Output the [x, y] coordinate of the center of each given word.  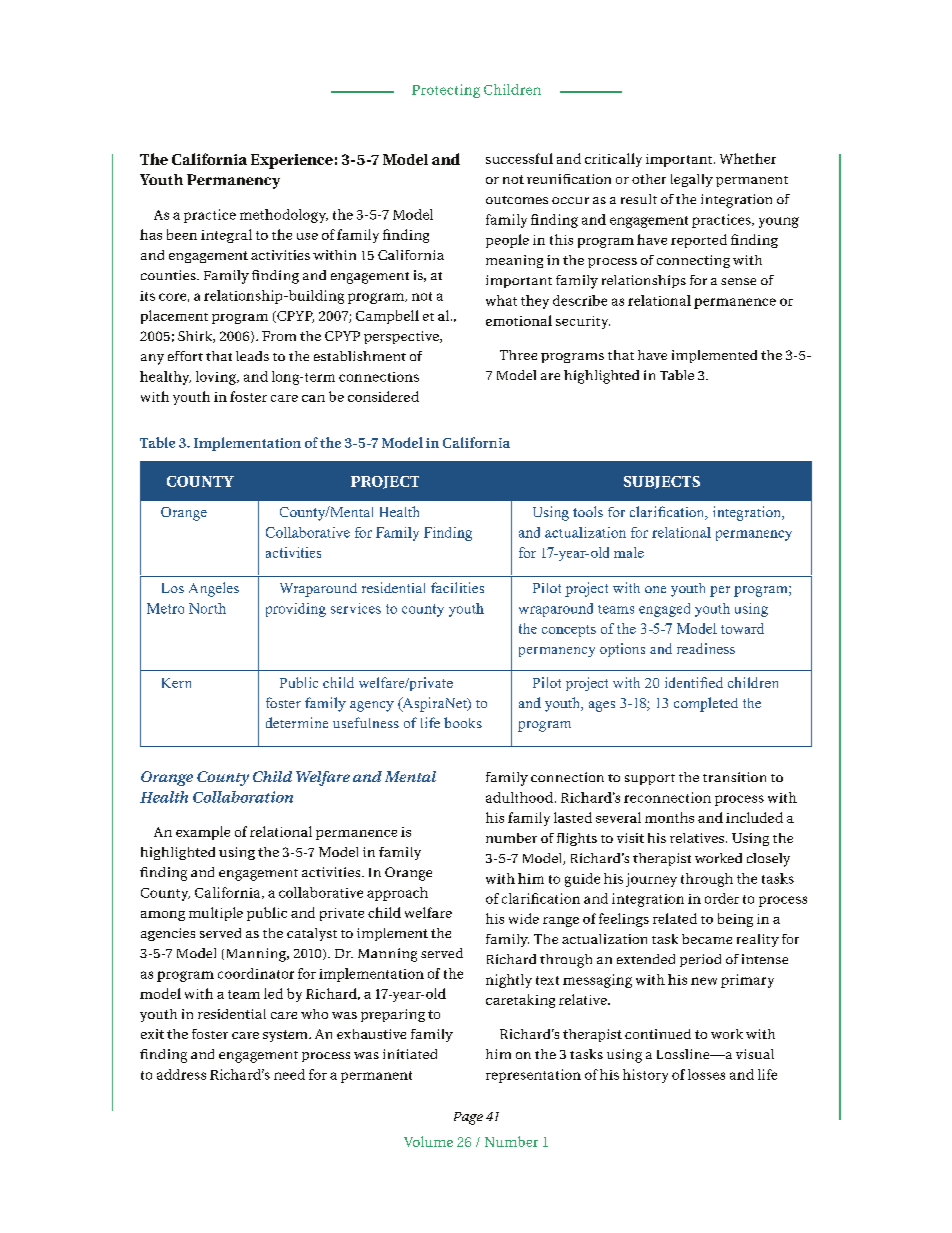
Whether [748, 158]
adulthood [519, 797]
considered [383, 396]
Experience [292, 161]
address [181, 1074]
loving [217, 378]
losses [706, 1074]
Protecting [446, 91]
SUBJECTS [662, 482]
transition [734, 777]
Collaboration [243, 797]
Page [468, 1118]
